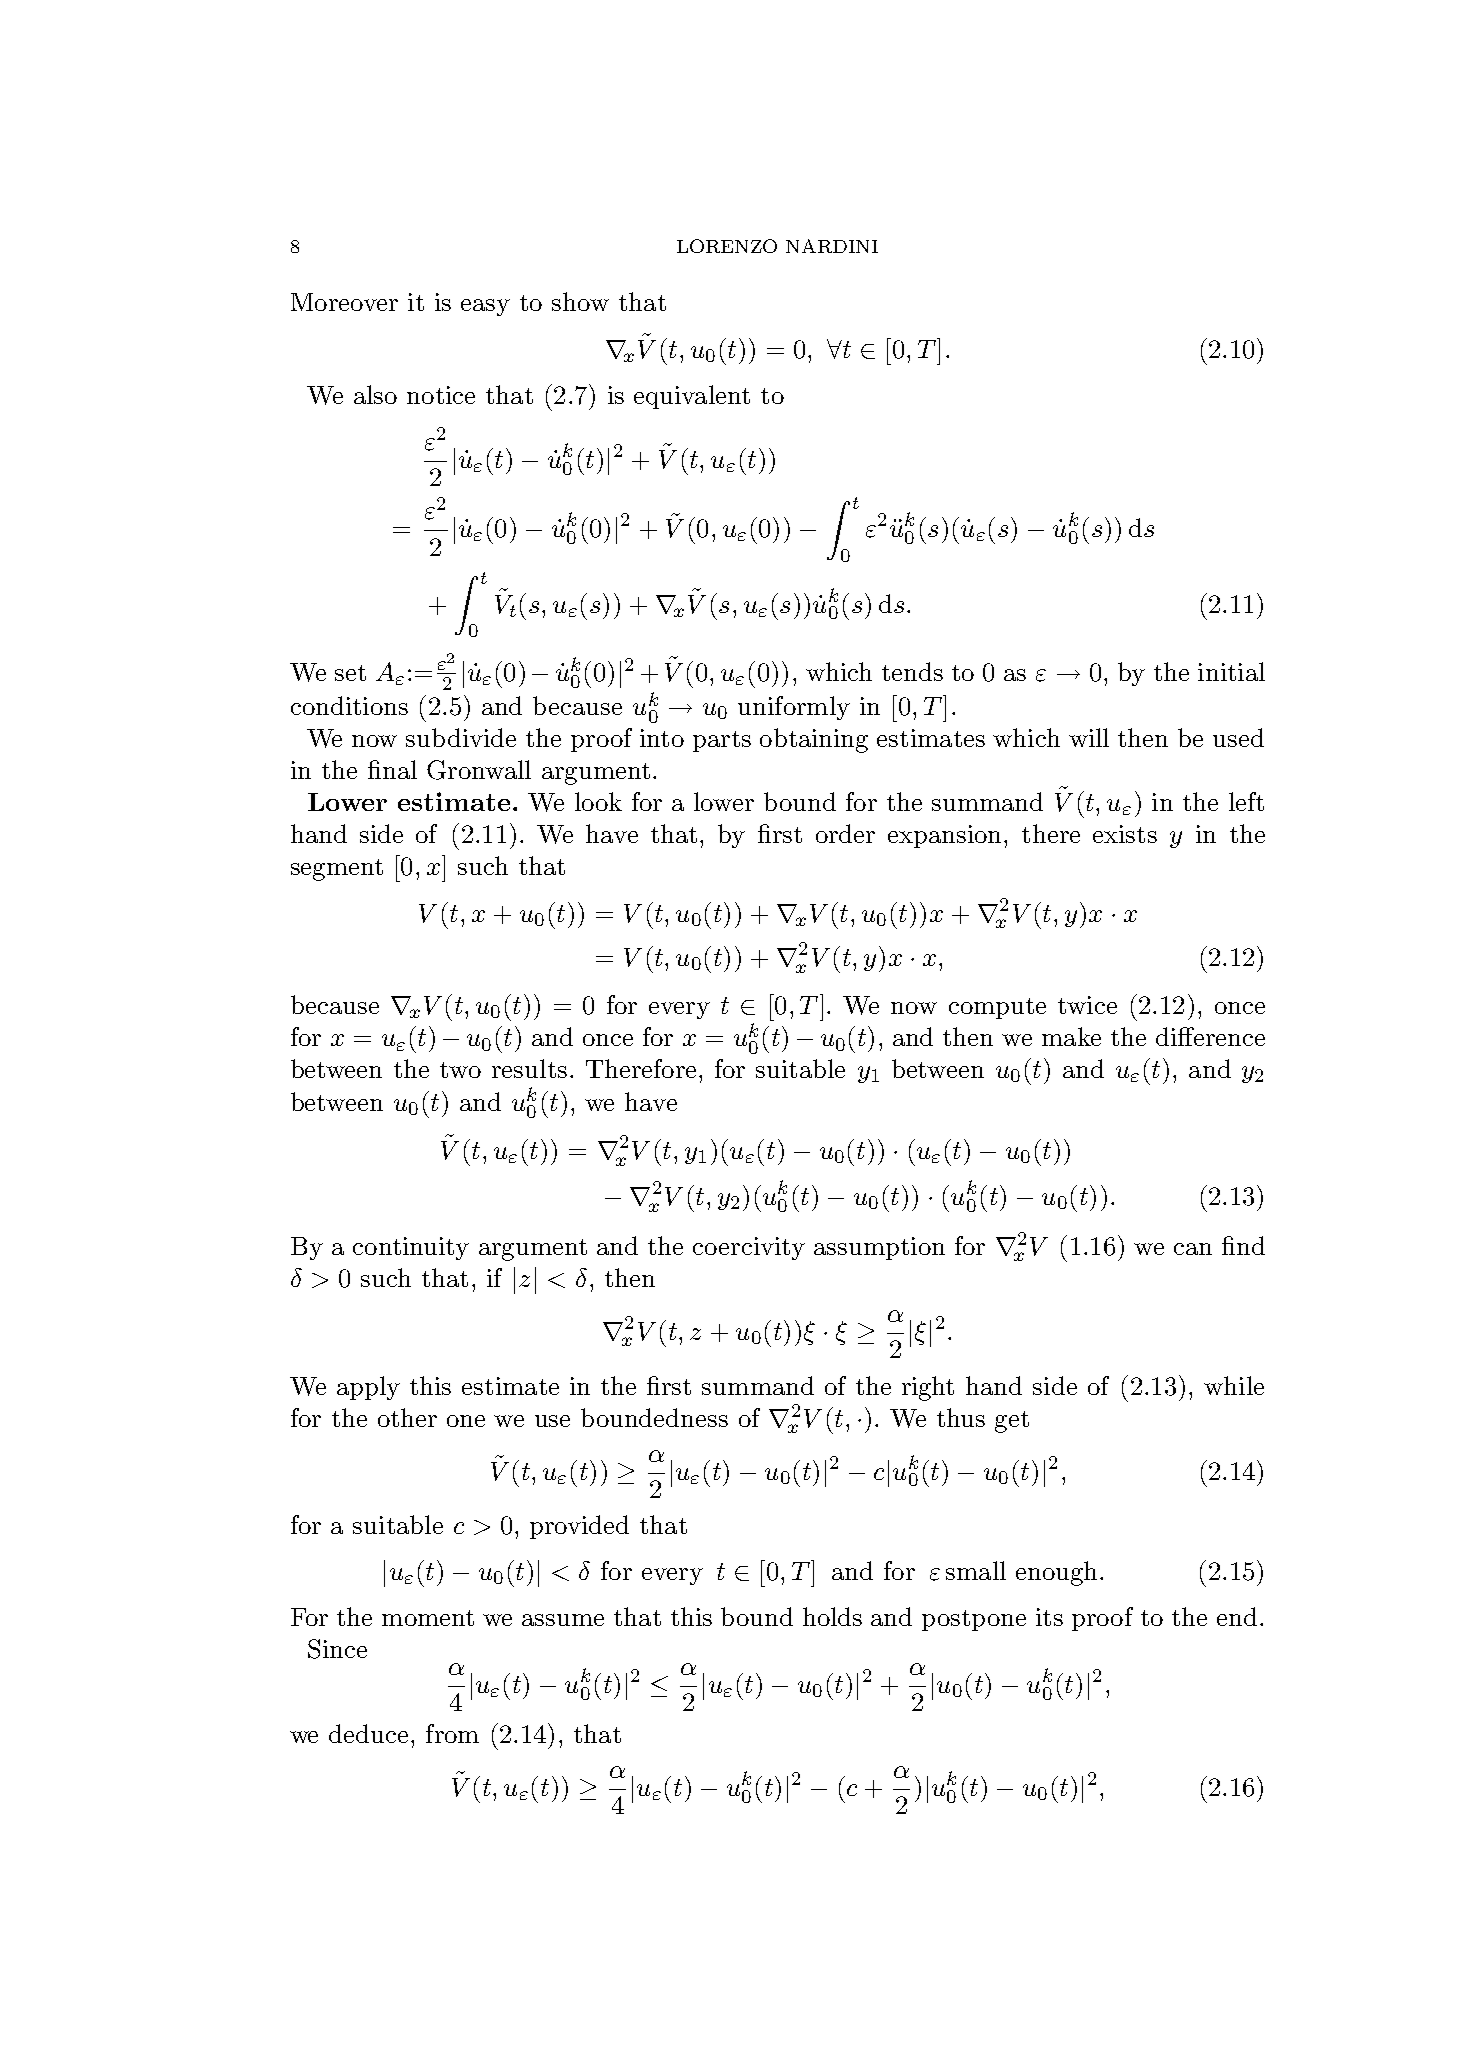 The width and height of the screenshot is (1458, 2062). What do you see at coordinates (832, 1616) in the screenshot?
I see `holds` at bounding box center [832, 1616].
